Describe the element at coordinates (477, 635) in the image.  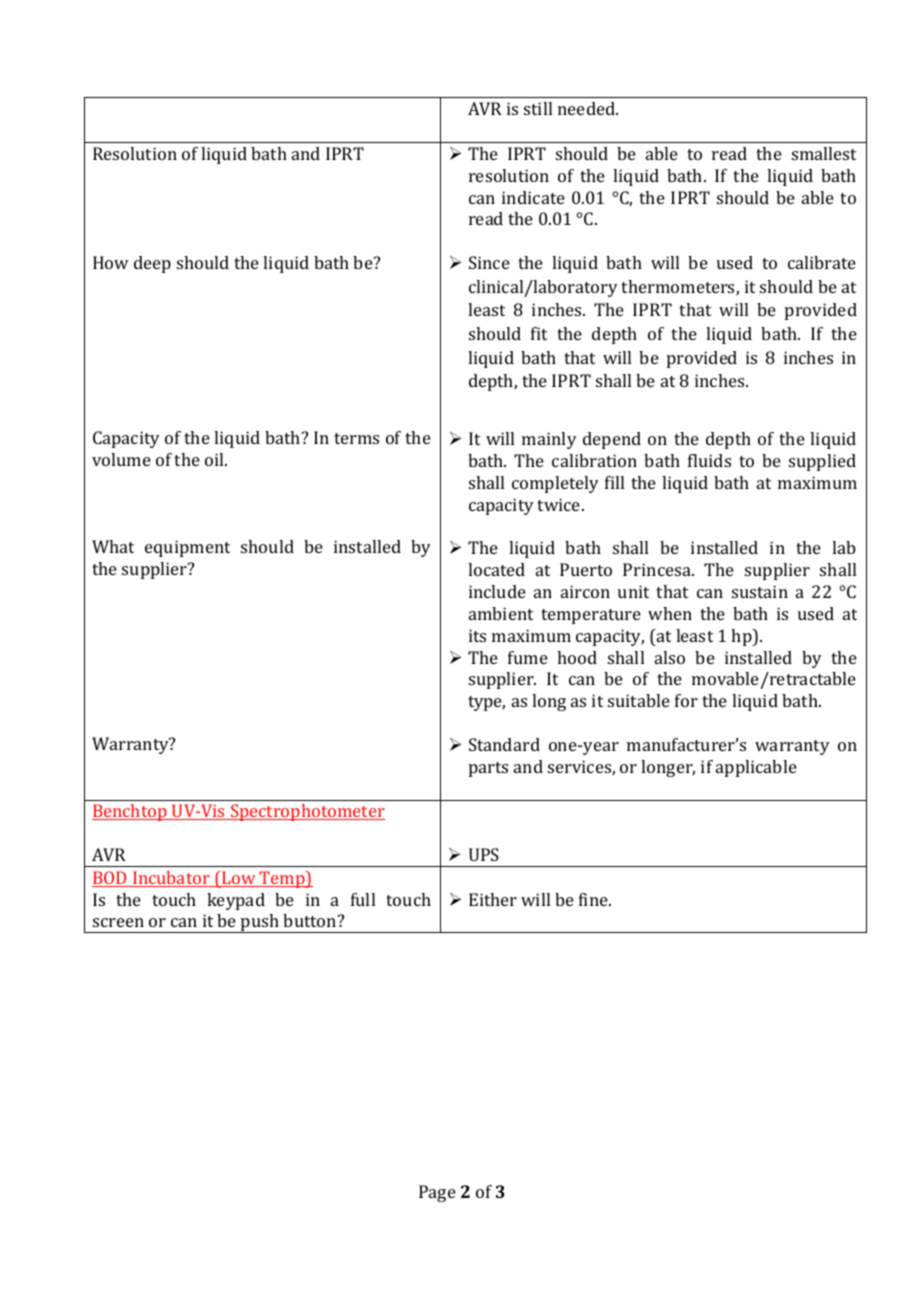
I see `its` at that location.
